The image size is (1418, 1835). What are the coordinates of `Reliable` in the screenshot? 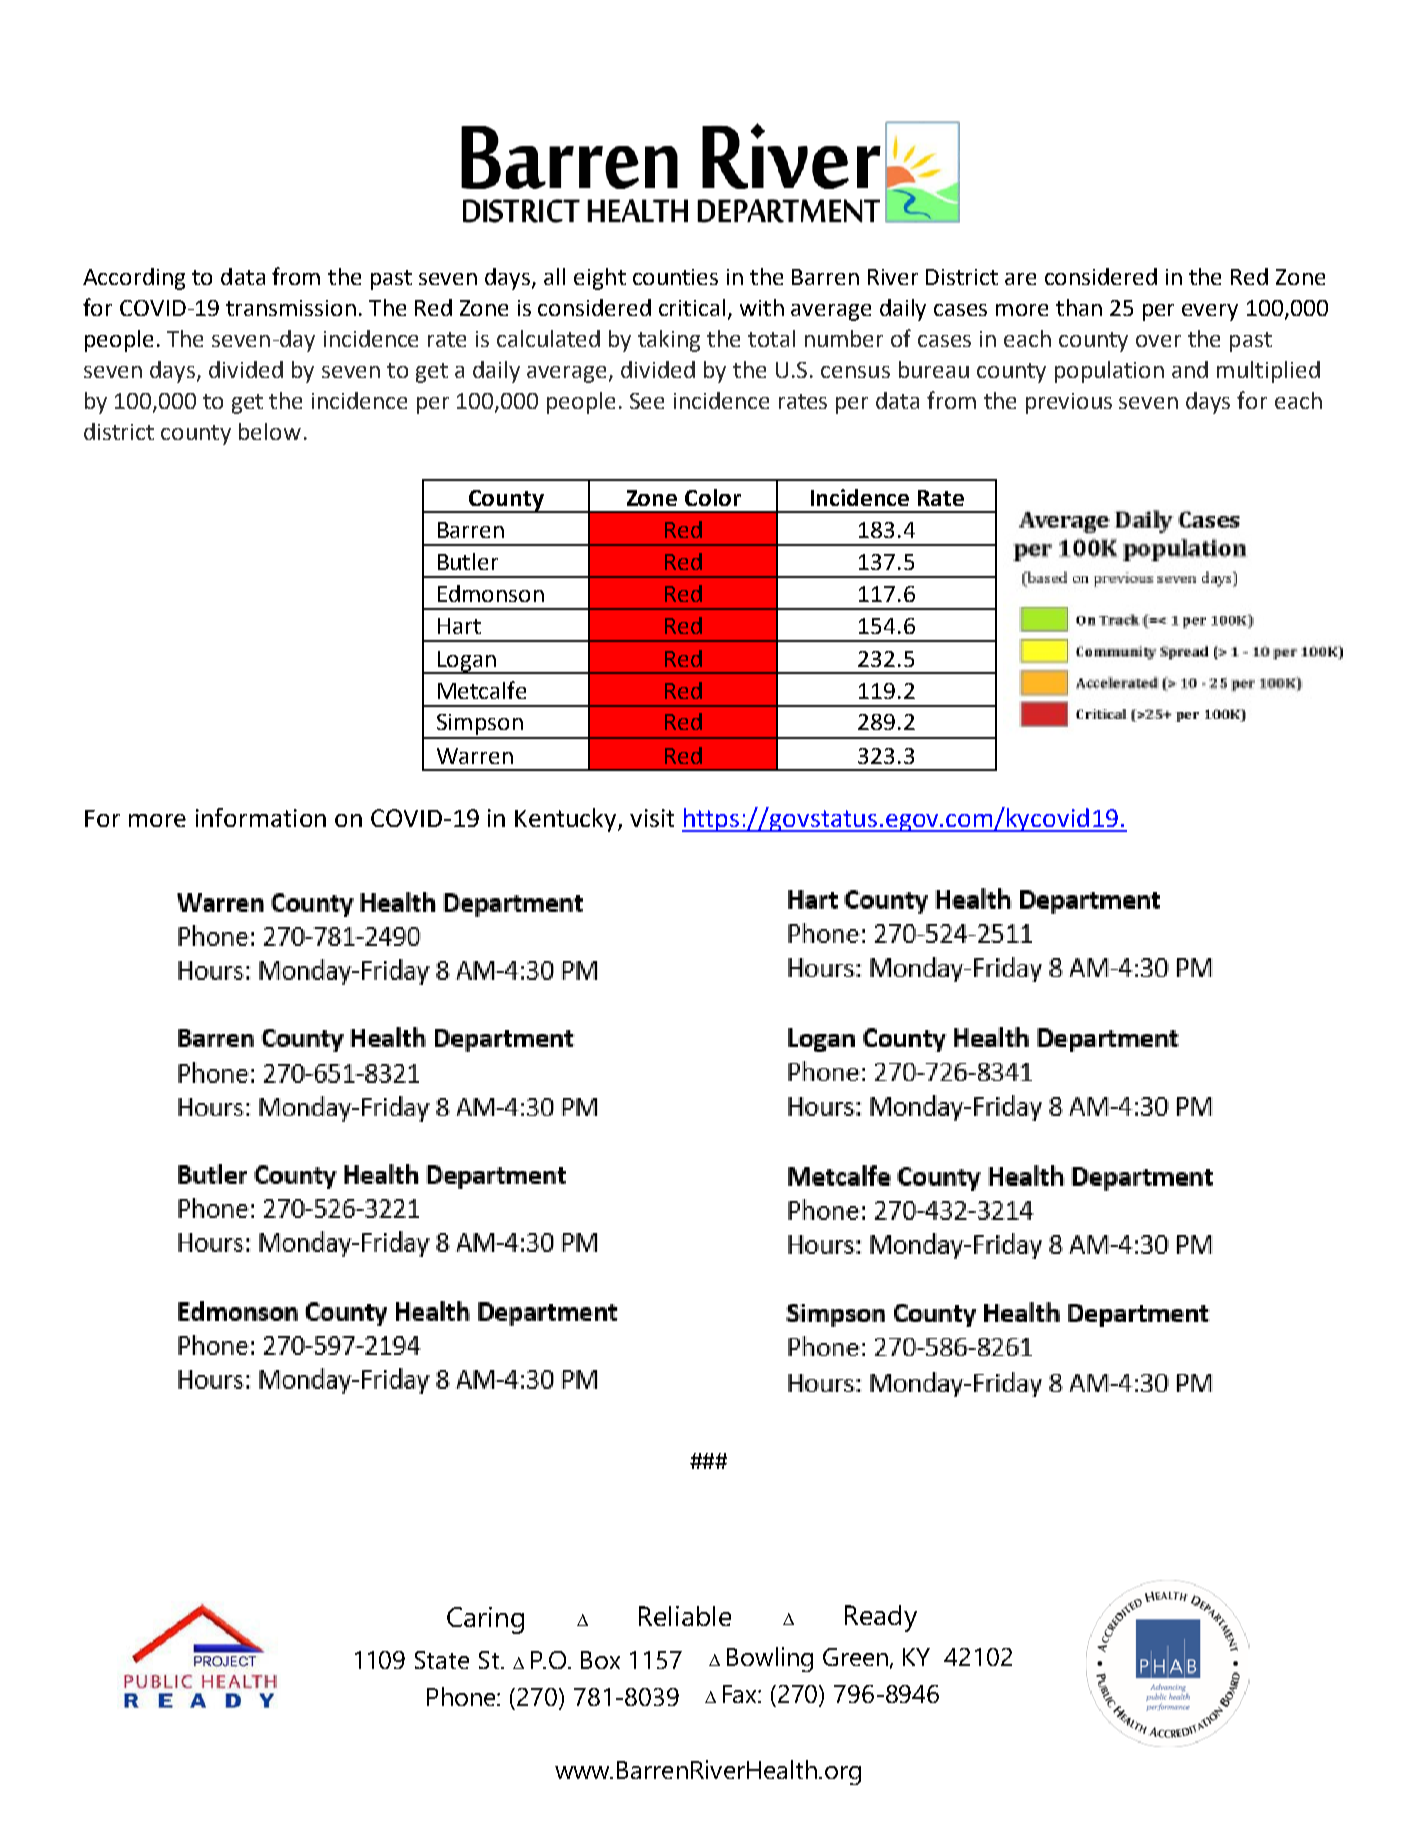 It's located at (685, 1616).
